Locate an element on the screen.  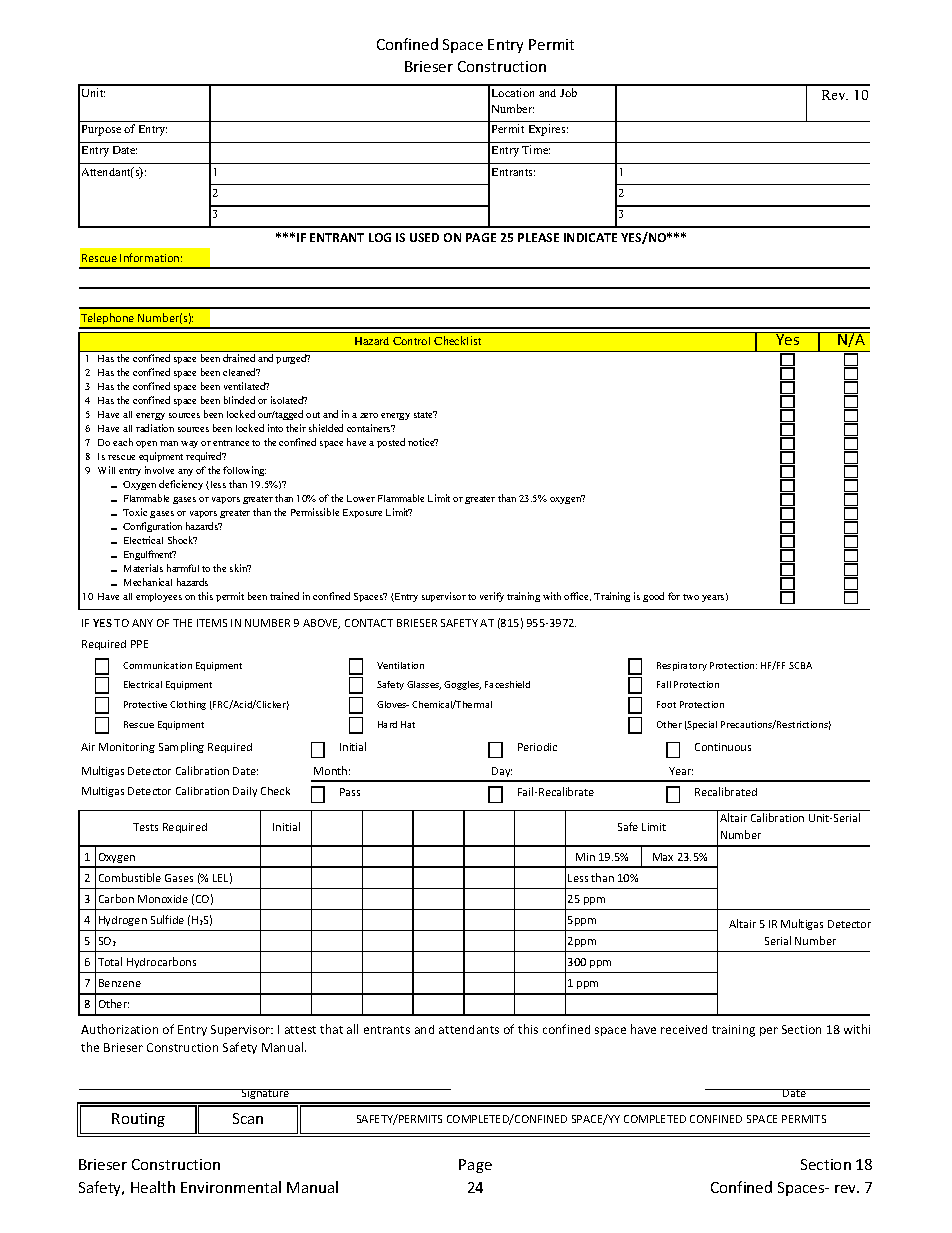
INDICATE is located at coordinates (590, 237).
